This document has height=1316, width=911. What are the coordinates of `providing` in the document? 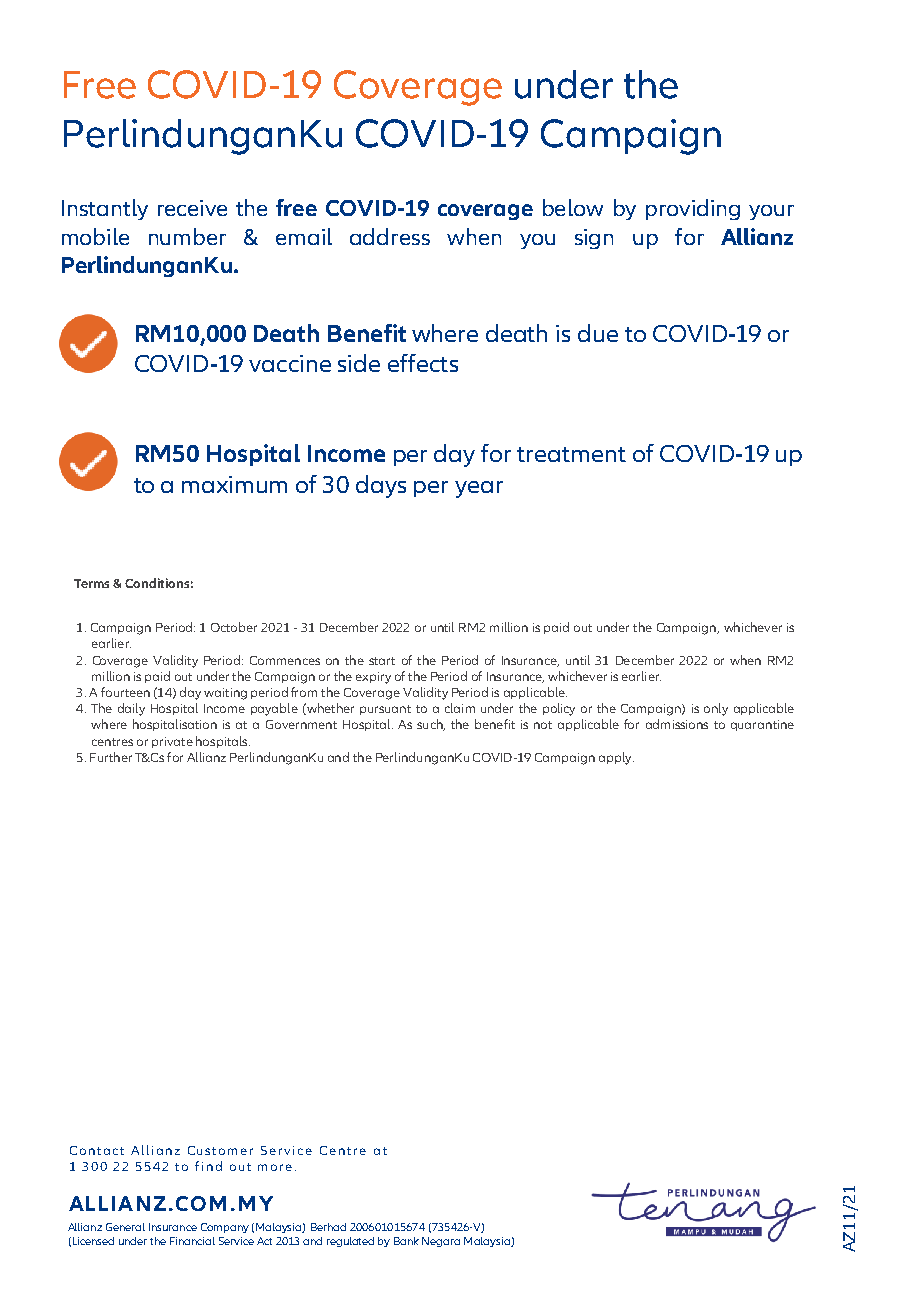 It's located at (693, 209).
